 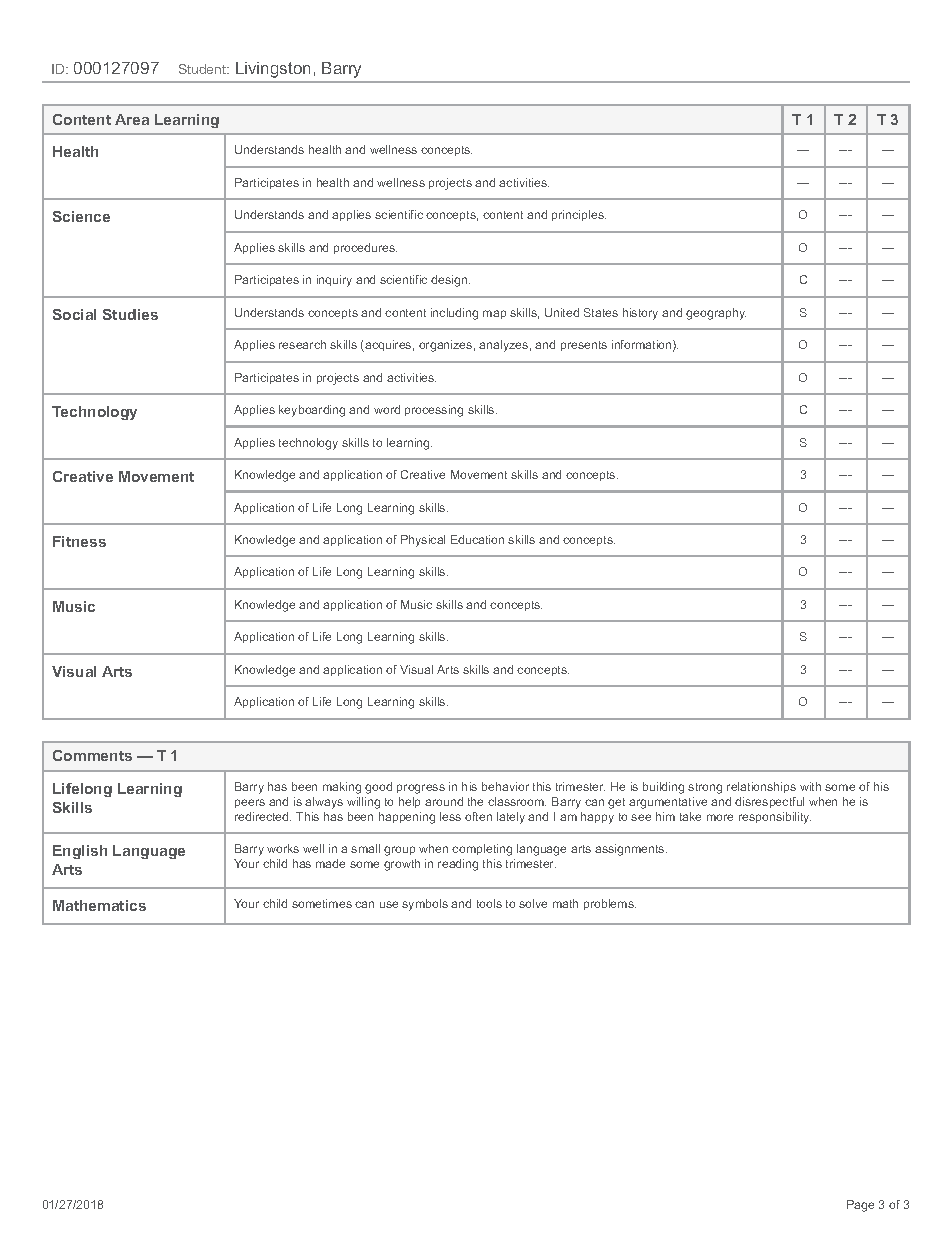 I want to click on Education, so click(x=477, y=539).
